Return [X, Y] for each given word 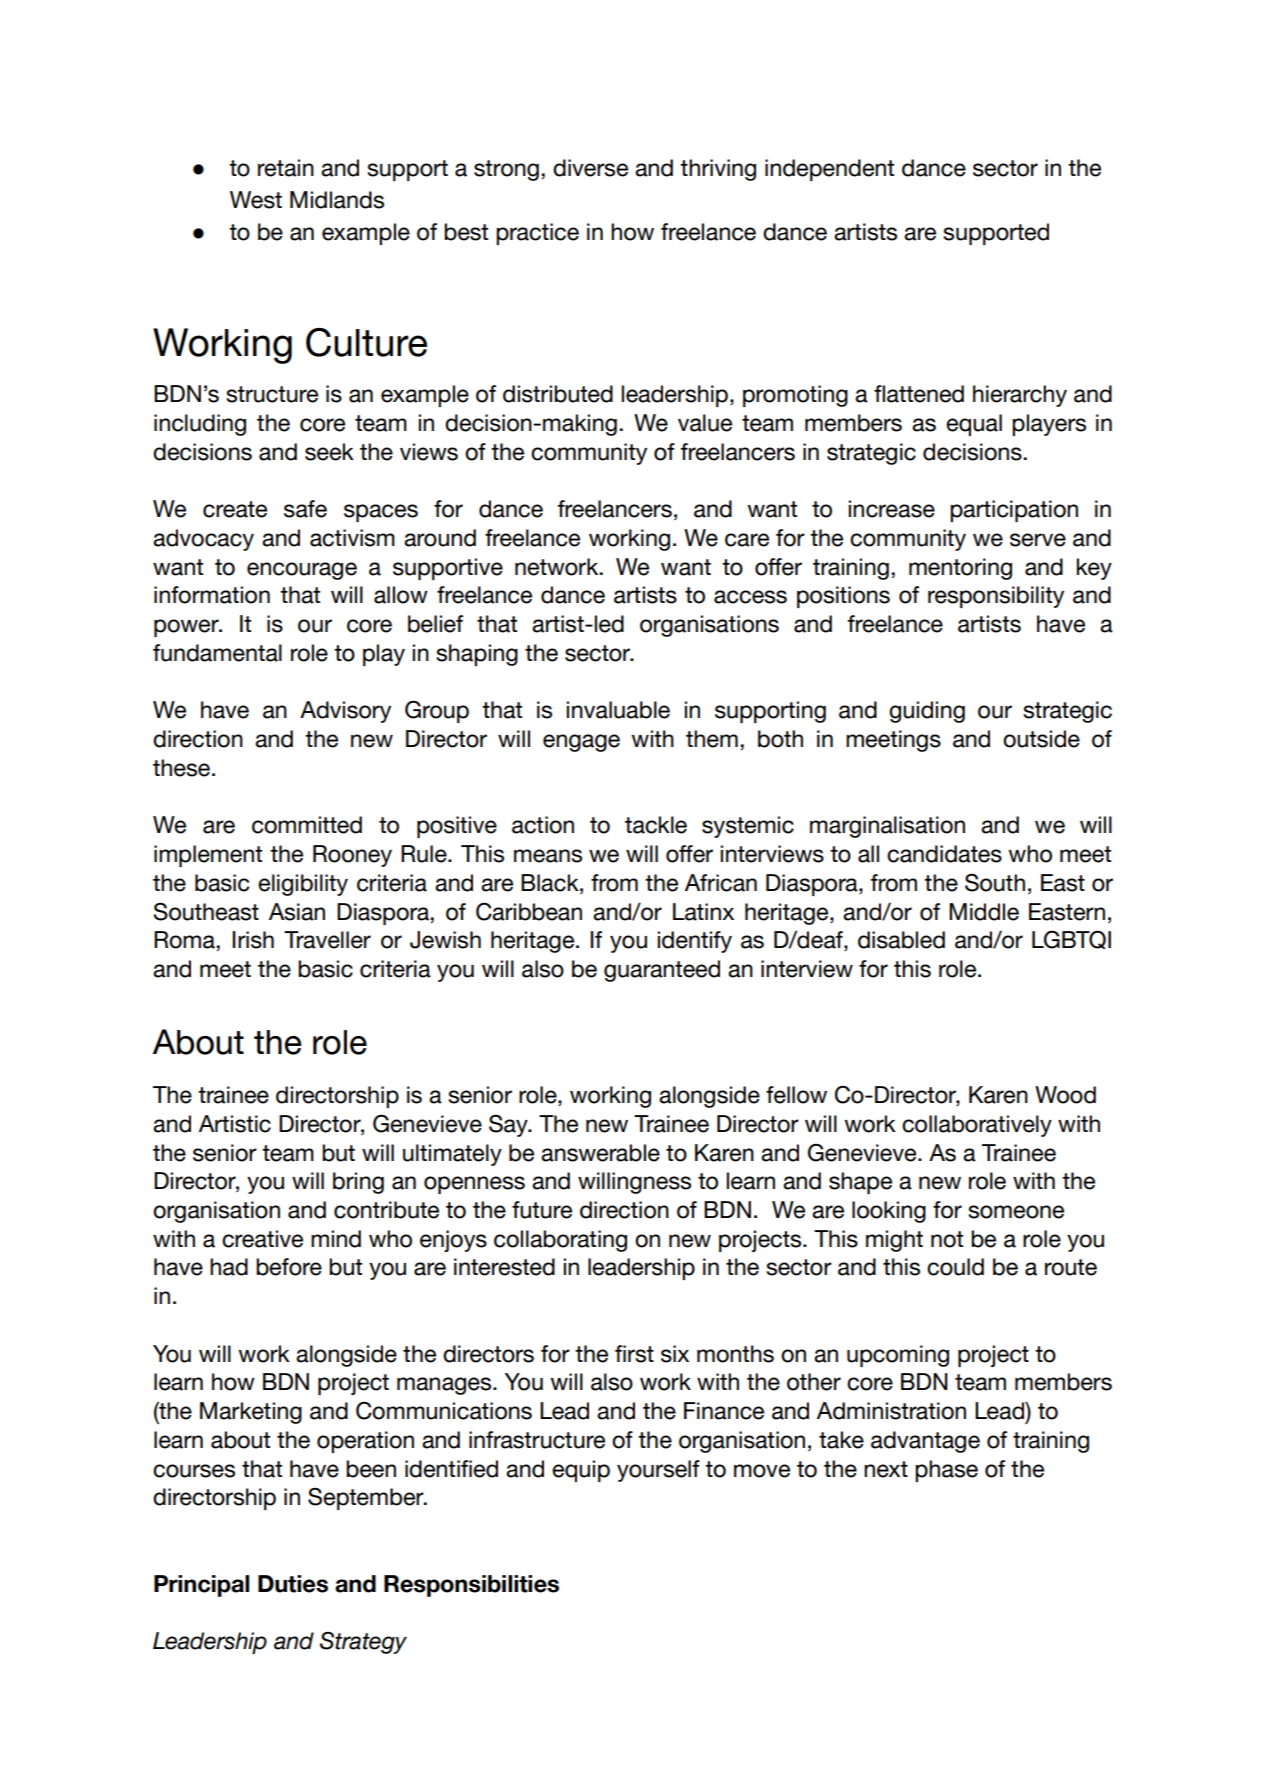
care [747, 540]
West [256, 200]
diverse [590, 168]
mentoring [960, 569]
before [289, 1267]
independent [829, 170]
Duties [293, 1584]
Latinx [703, 912]
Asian [297, 912]
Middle [984, 912]
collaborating [560, 1241]
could [955, 1267]
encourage [302, 571]
